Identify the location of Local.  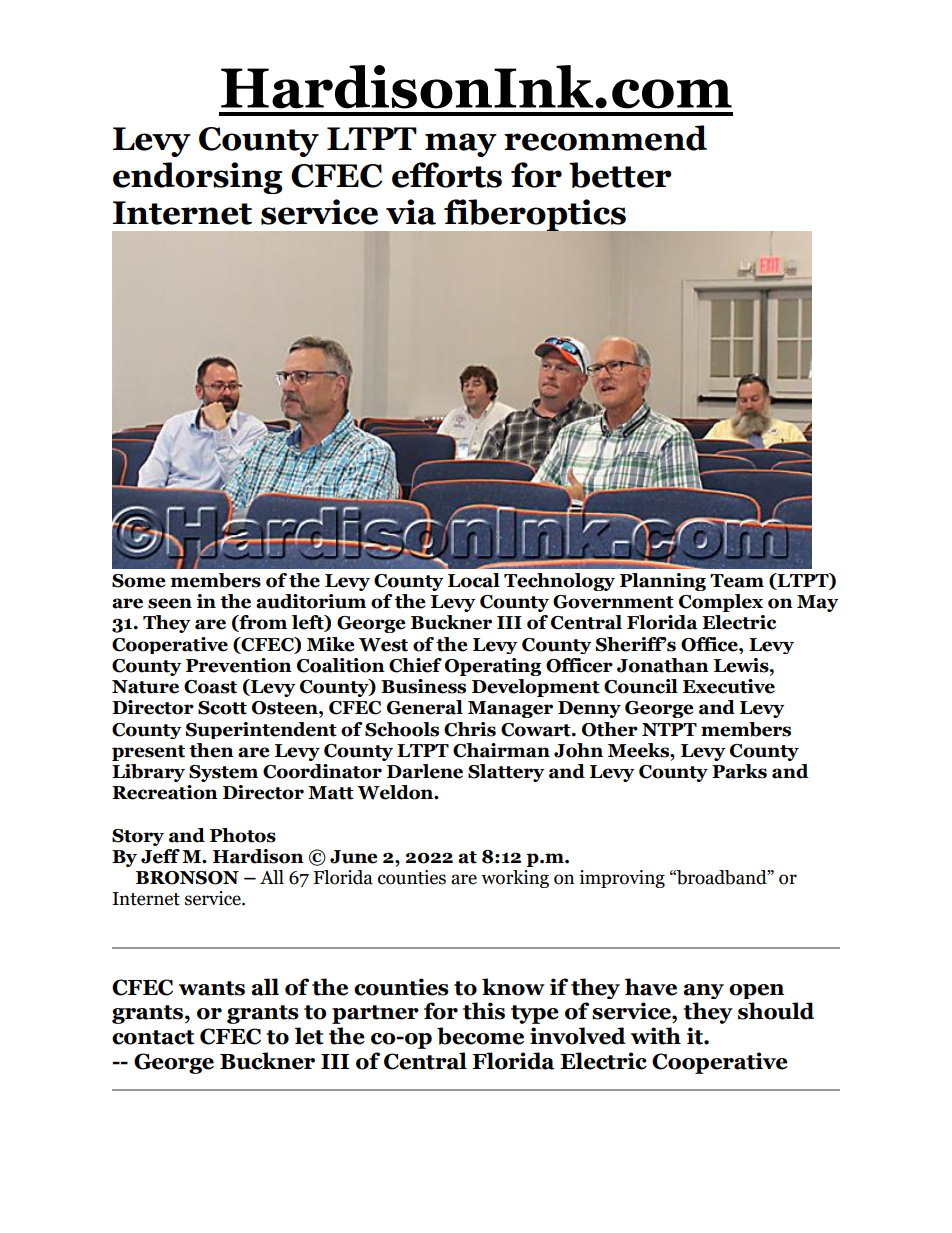
(474, 580).
